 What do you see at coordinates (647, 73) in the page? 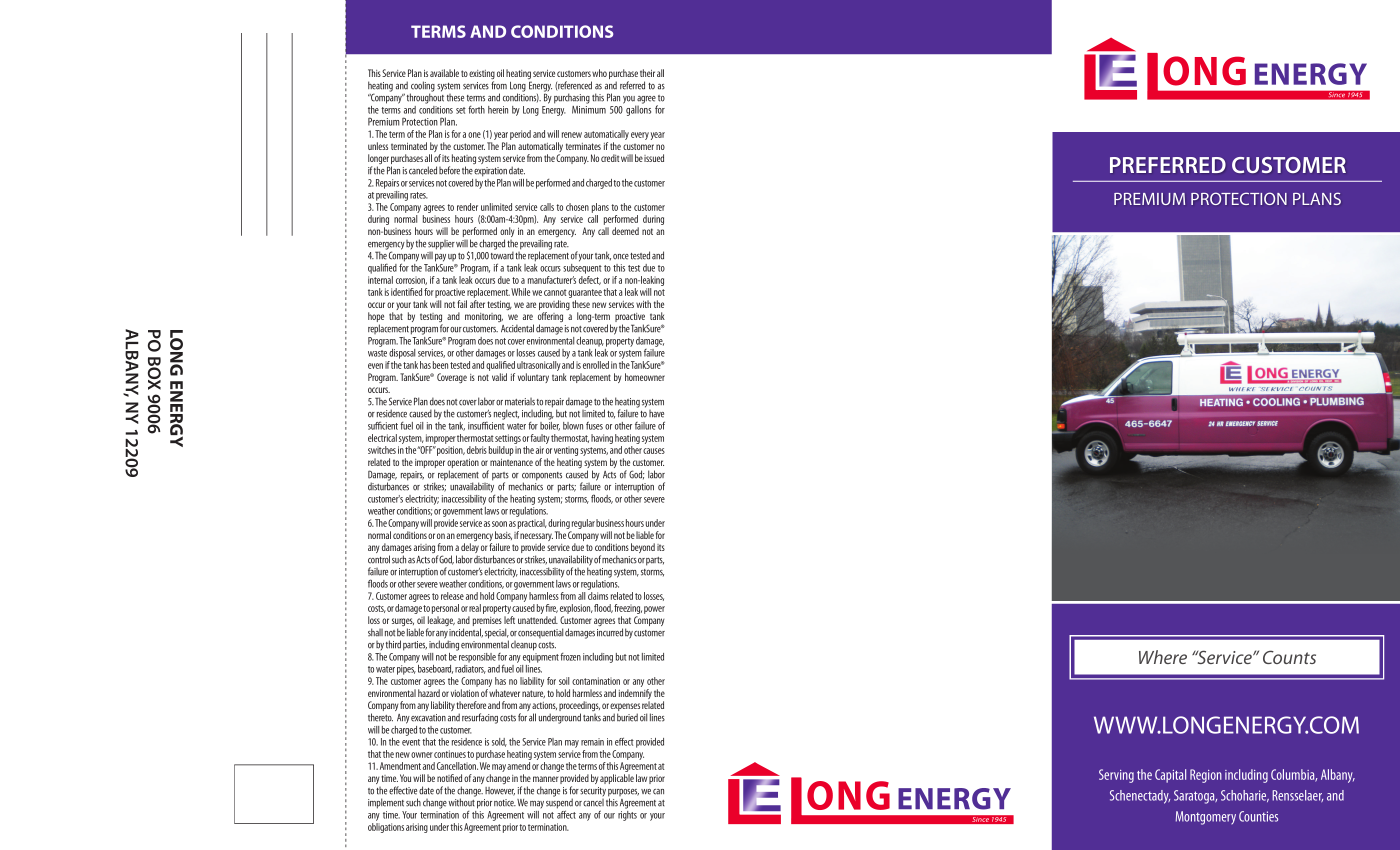
I see `their` at bounding box center [647, 73].
